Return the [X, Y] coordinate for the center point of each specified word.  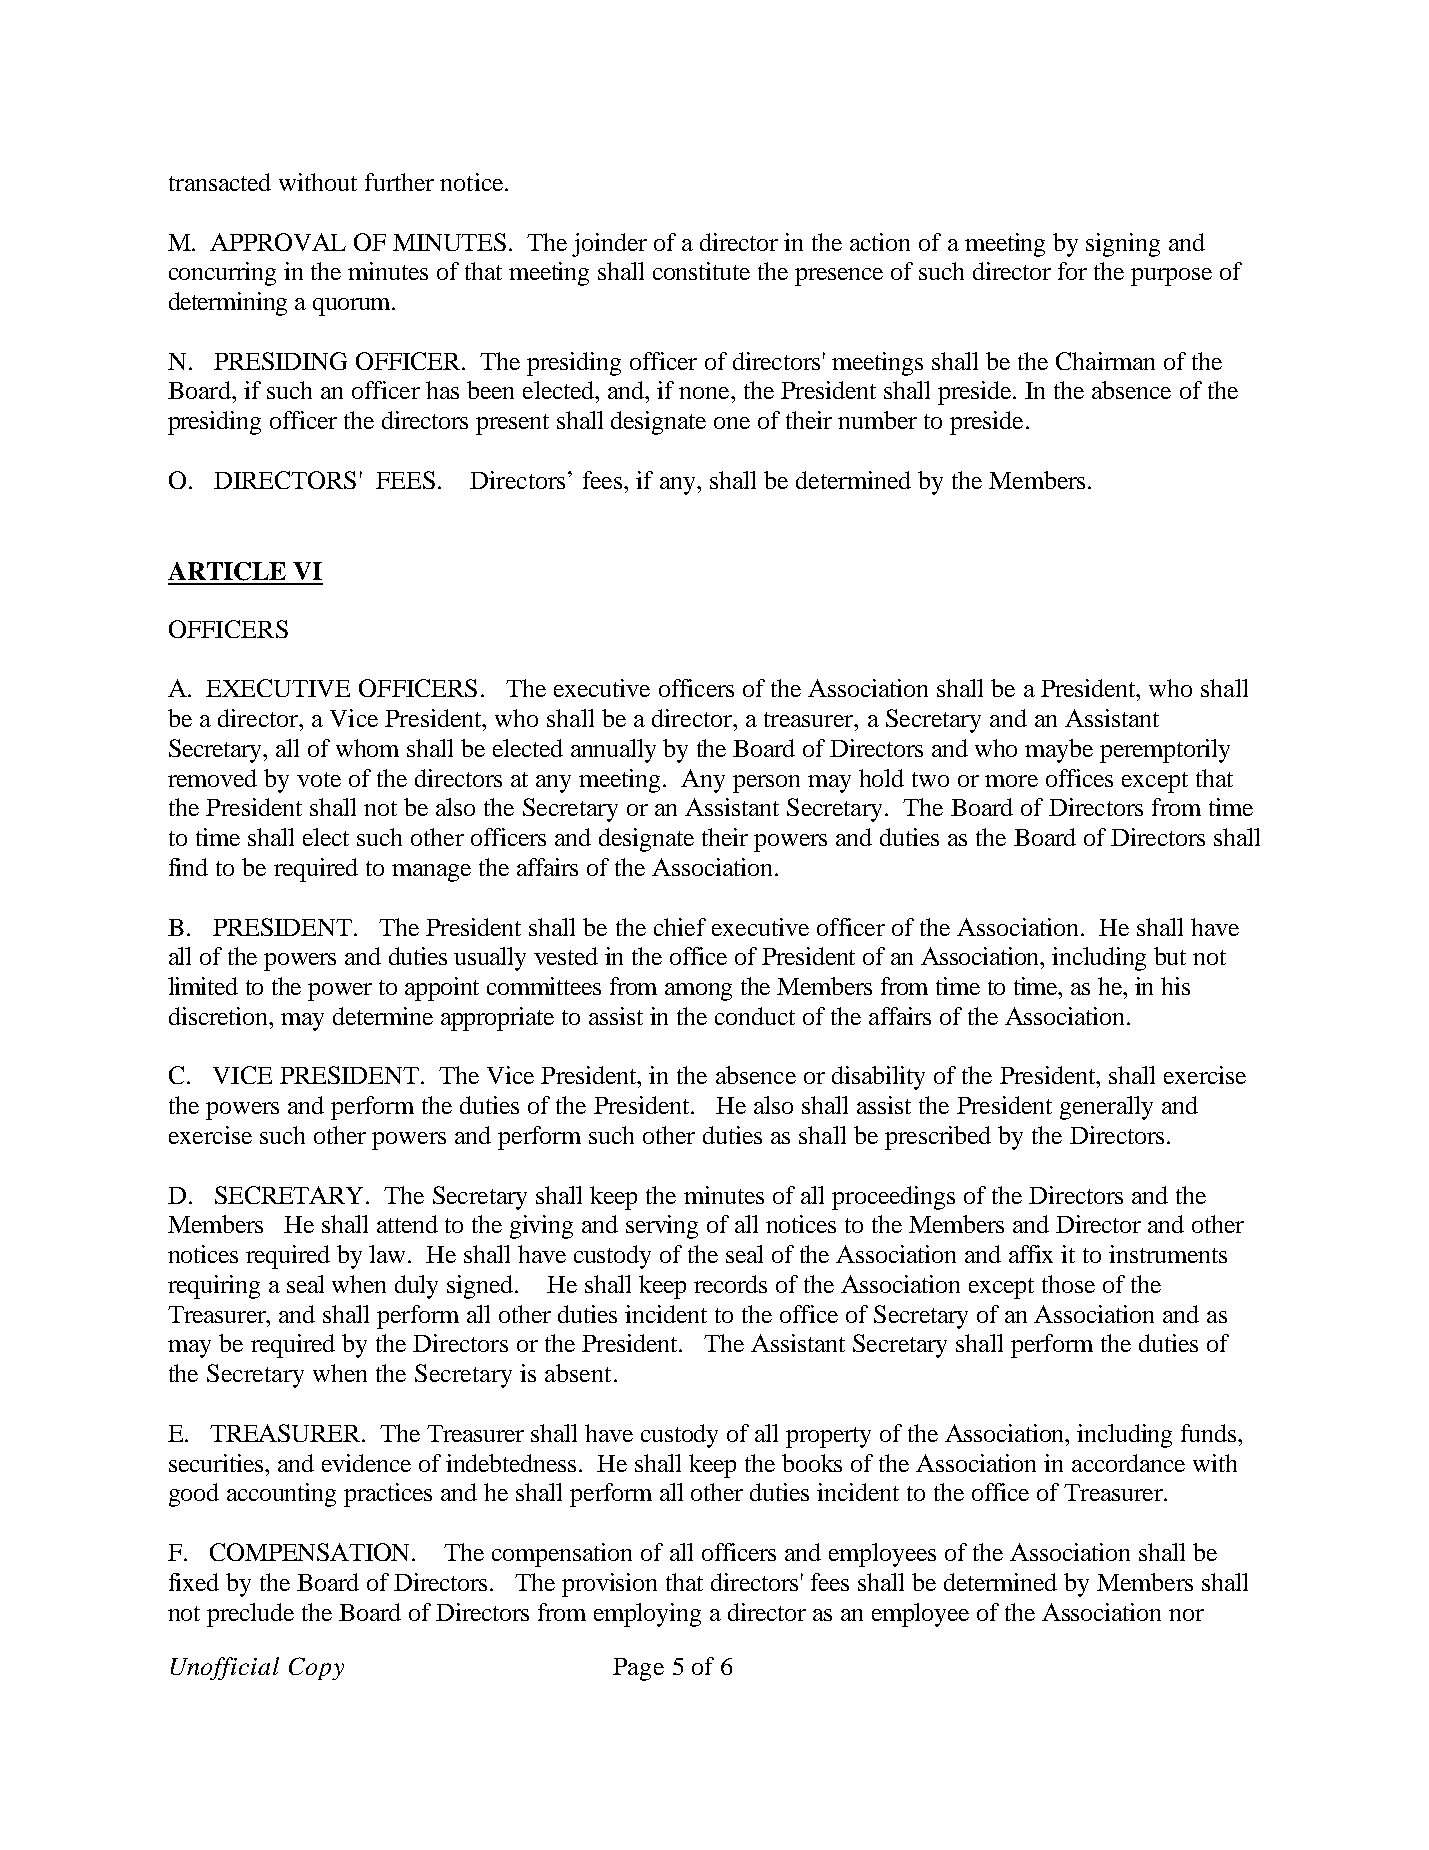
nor [1186, 1615]
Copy [316, 1668]
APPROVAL [278, 242]
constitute [701, 271]
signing [1123, 245]
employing [647, 1615]
